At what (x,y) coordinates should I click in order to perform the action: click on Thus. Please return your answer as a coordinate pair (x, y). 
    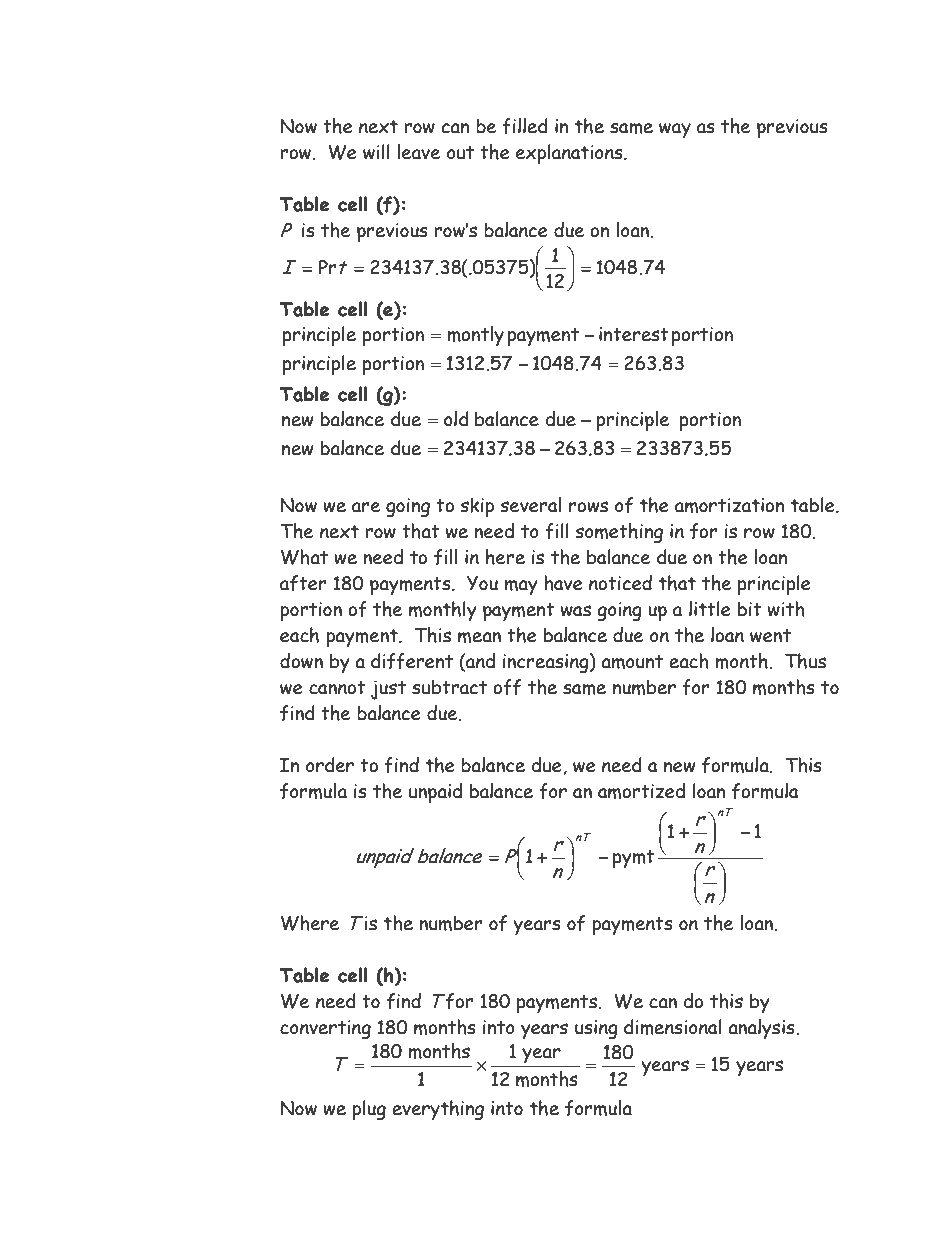
    Looking at the image, I should click on (805, 661).
